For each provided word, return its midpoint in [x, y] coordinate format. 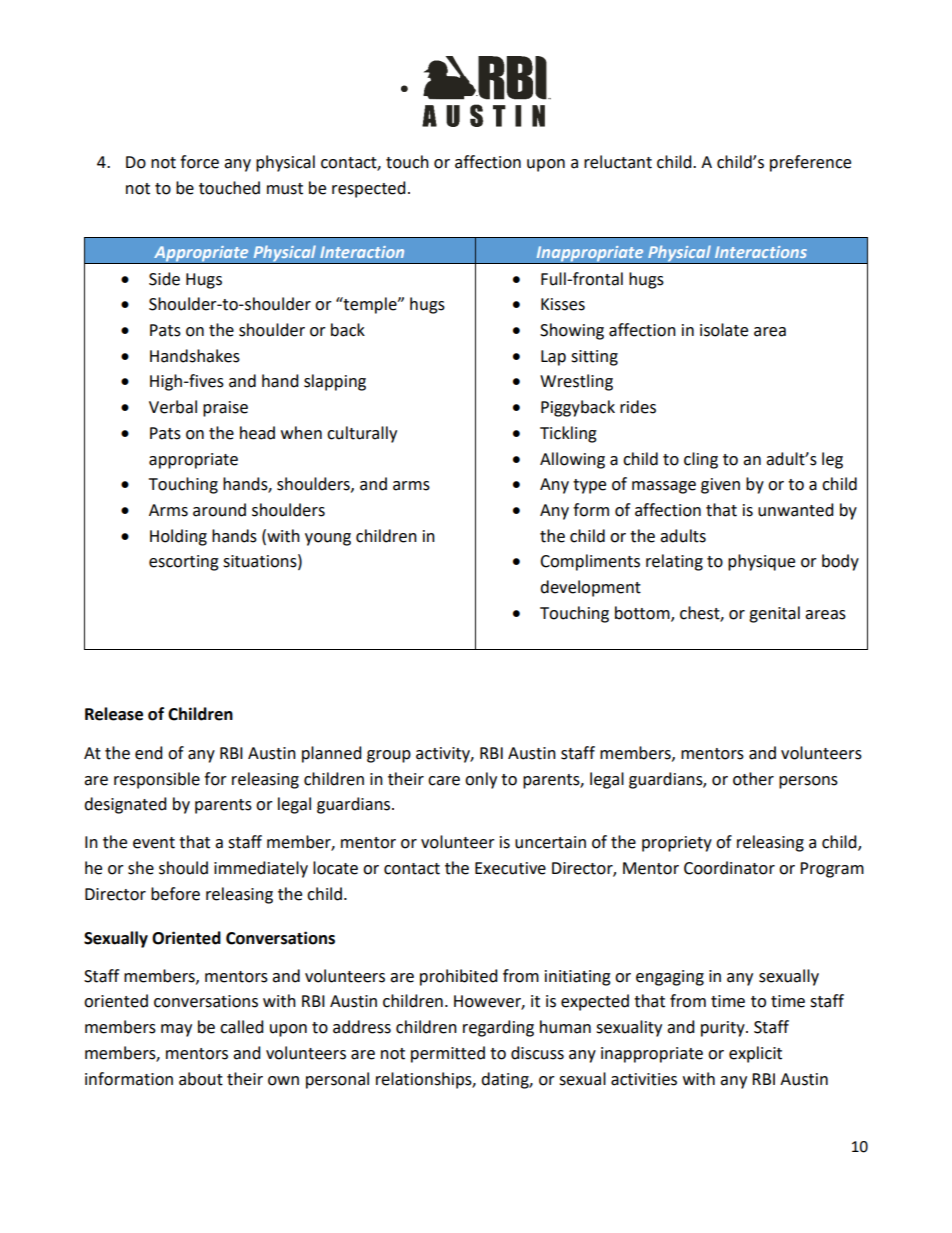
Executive [510, 868]
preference [810, 163]
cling [701, 460]
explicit [755, 1054]
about [201, 1079]
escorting [184, 563]
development [590, 588]
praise [225, 409]
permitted [448, 1054]
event [154, 843]
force [199, 162]
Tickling [568, 434]
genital [774, 614]
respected [369, 189]
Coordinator [729, 868]
